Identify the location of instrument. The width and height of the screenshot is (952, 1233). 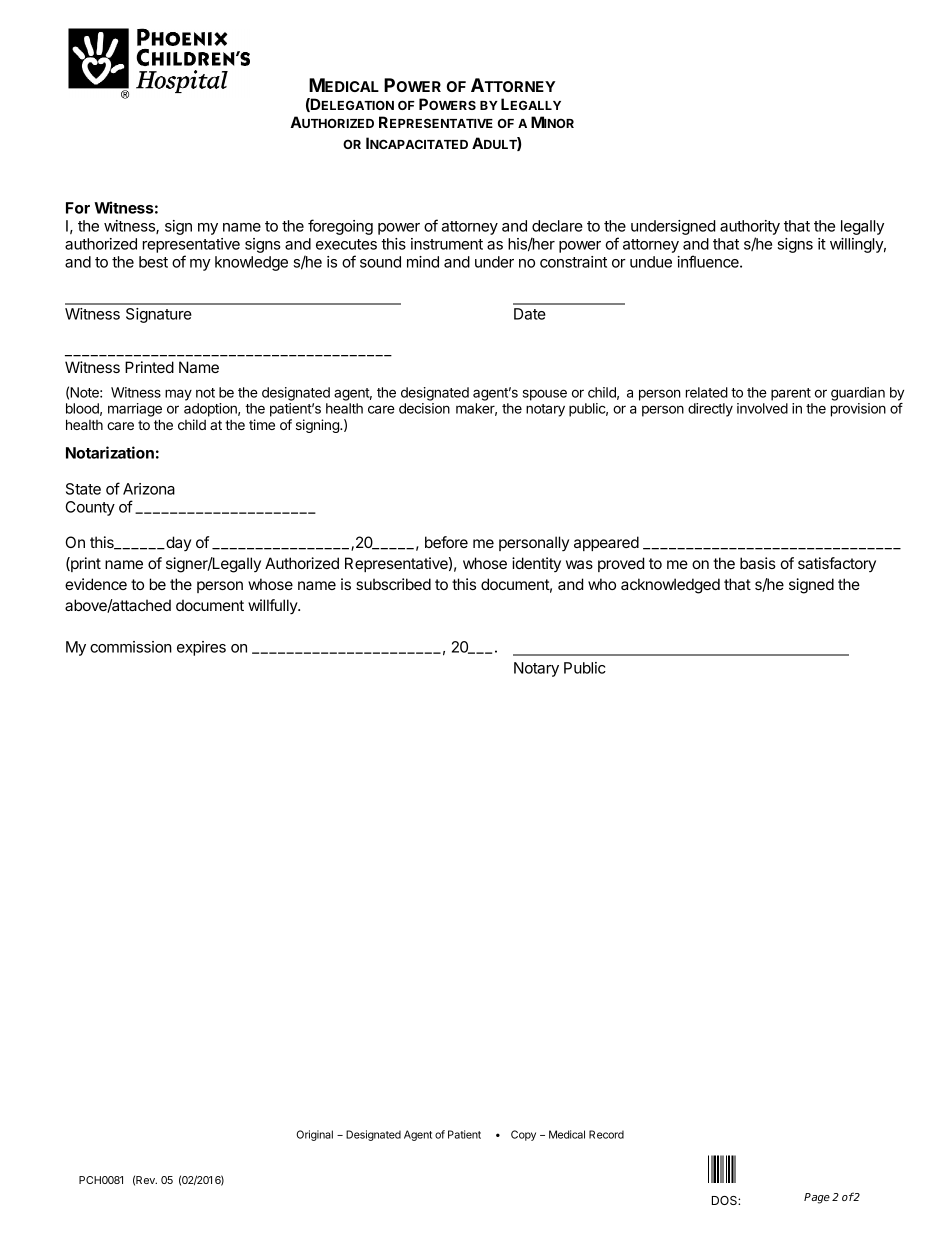
(447, 244).
